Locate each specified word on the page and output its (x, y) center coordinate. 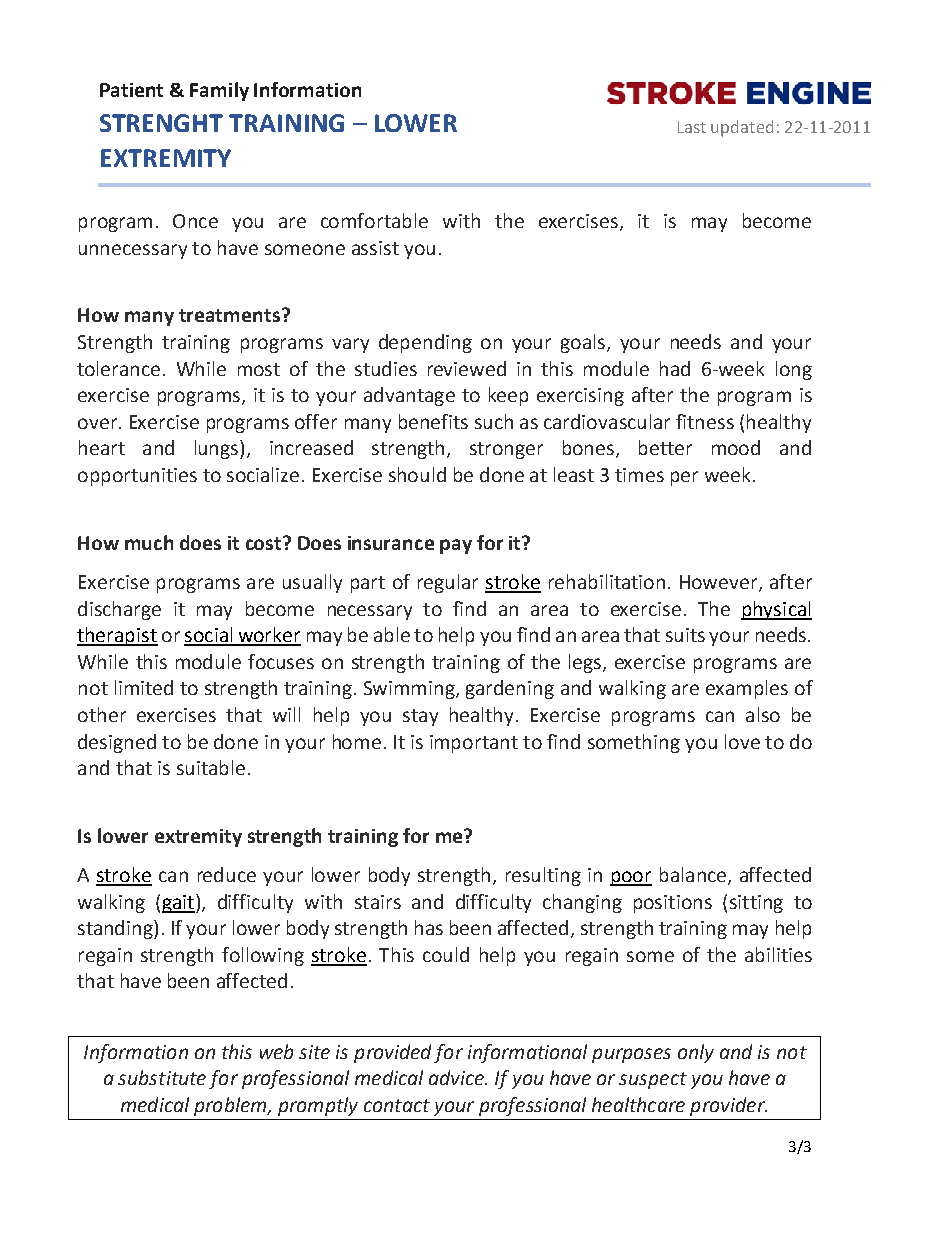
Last (692, 127)
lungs (218, 449)
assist (375, 248)
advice (457, 1077)
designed (117, 743)
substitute (162, 1077)
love (742, 741)
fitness (705, 421)
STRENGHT (161, 123)
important (474, 744)
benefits (433, 421)
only (696, 1053)
